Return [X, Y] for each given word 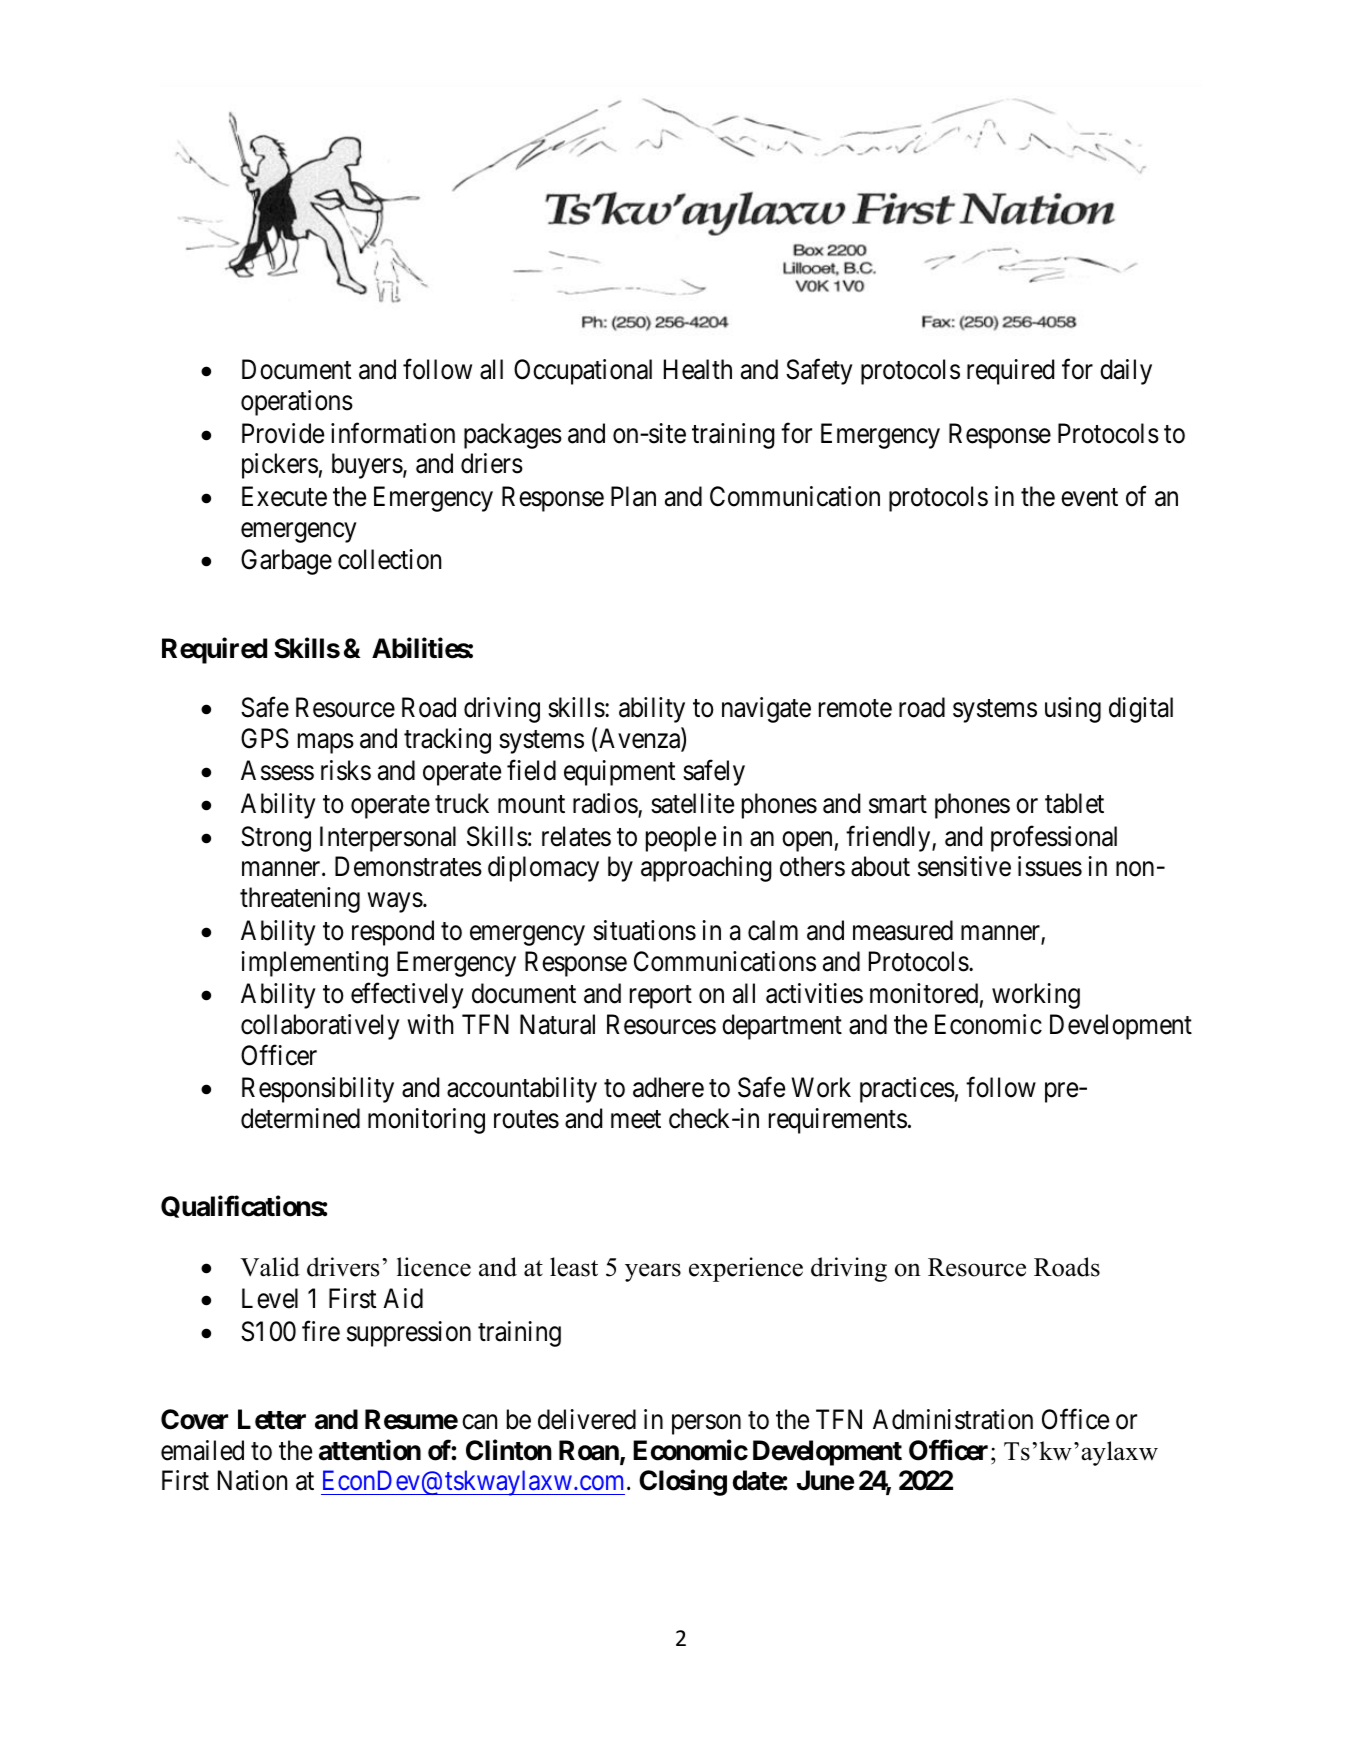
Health [698, 369]
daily [1126, 372]
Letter [272, 1419]
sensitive [964, 866]
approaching [706, 869]
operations [297, 403]
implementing [314, 964]
